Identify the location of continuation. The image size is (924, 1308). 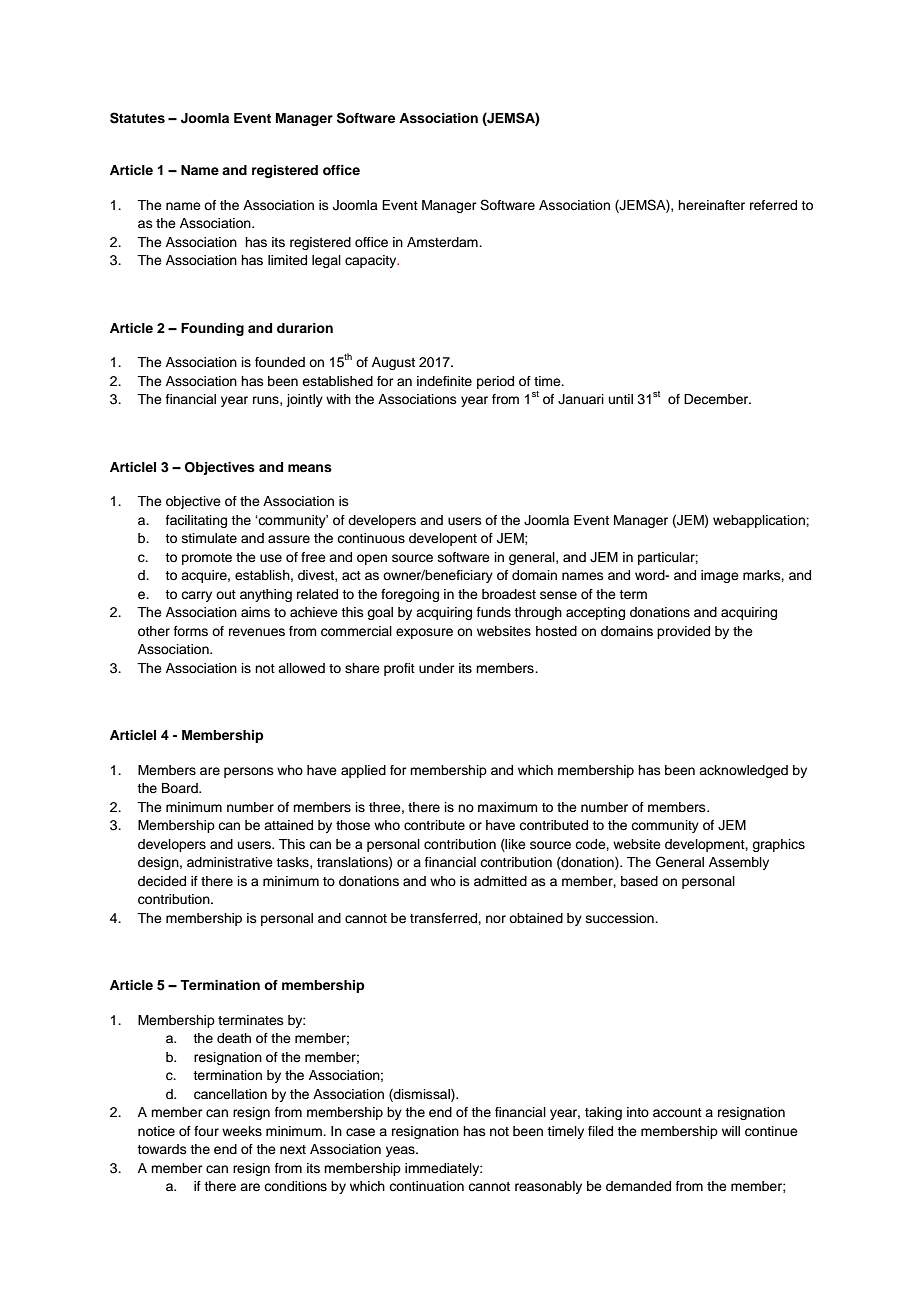
(426, 1186).
